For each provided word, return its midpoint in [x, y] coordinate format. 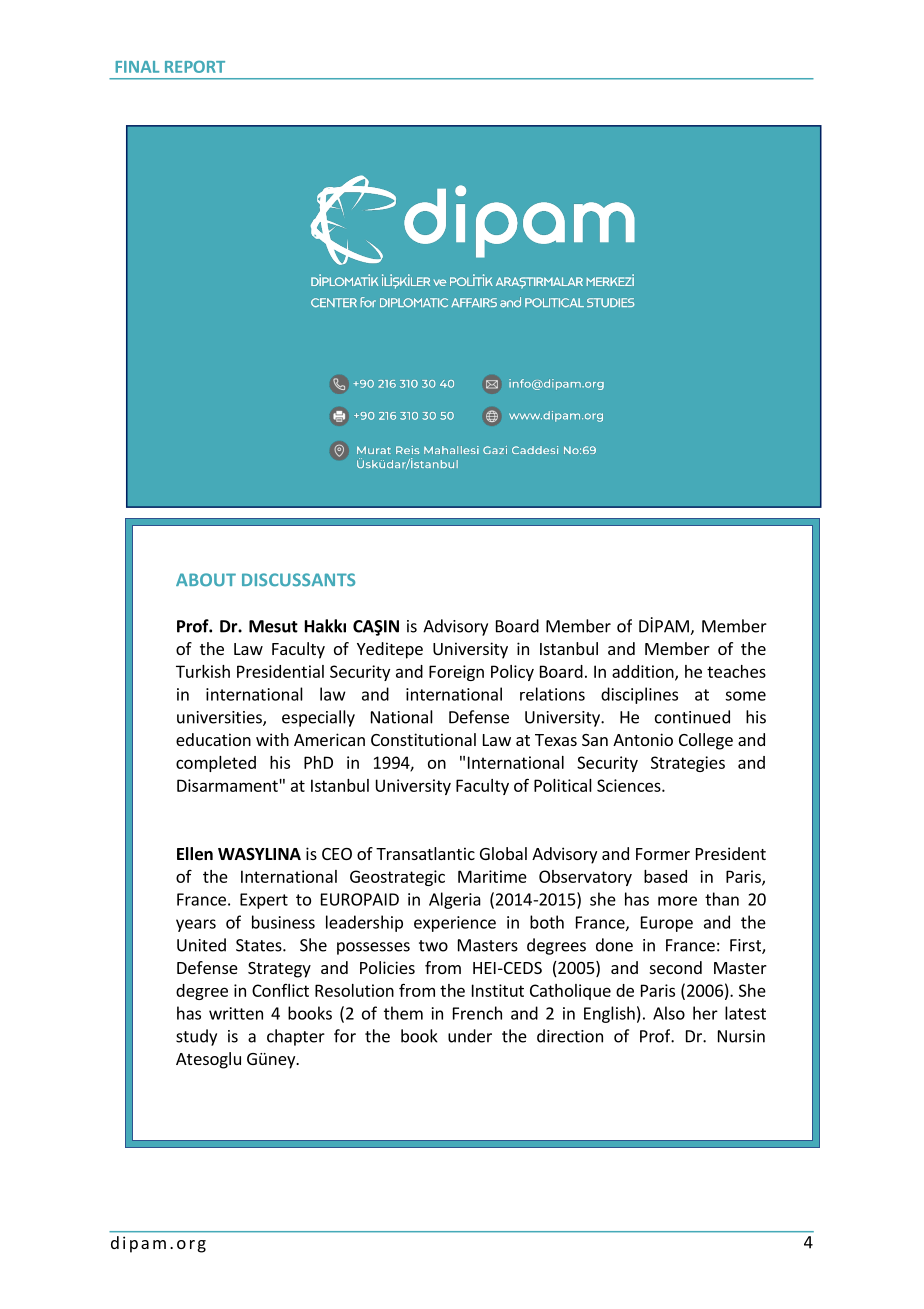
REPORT [195, 66]
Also [669, 1013]
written [236, 1013]
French [477, 1013]
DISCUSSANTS [298, 580]
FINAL [137, 67]
